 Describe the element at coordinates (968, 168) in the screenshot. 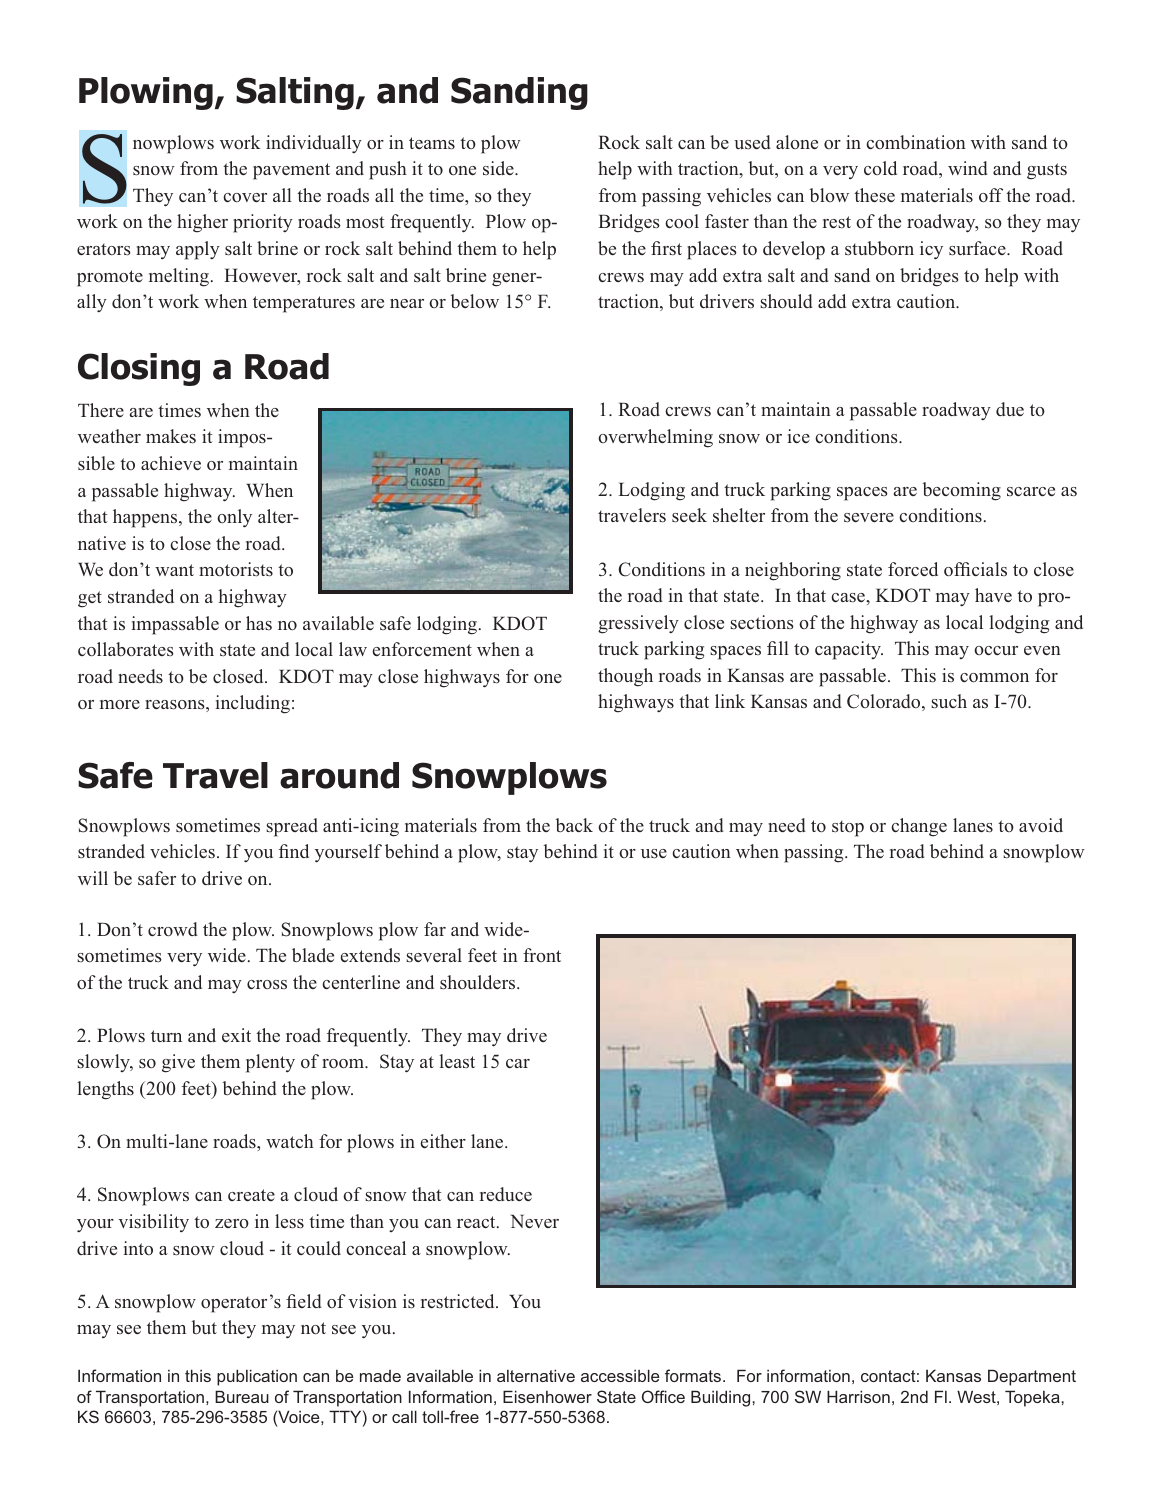

I see `wind` at that location.
